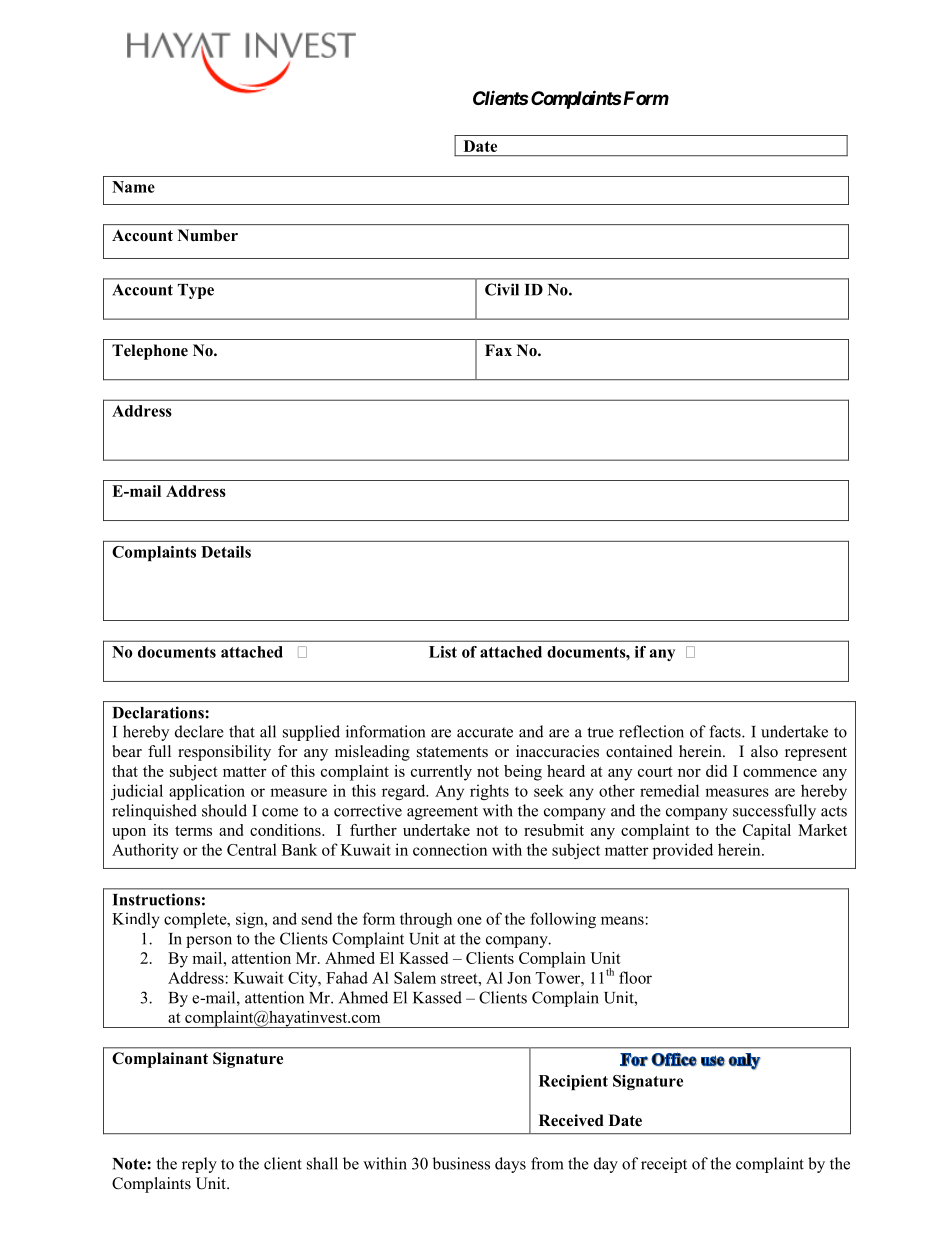 Image resolution: width=952 pixels, height=1233 pixels. I want to click on Declarations, so click(159, 712).
